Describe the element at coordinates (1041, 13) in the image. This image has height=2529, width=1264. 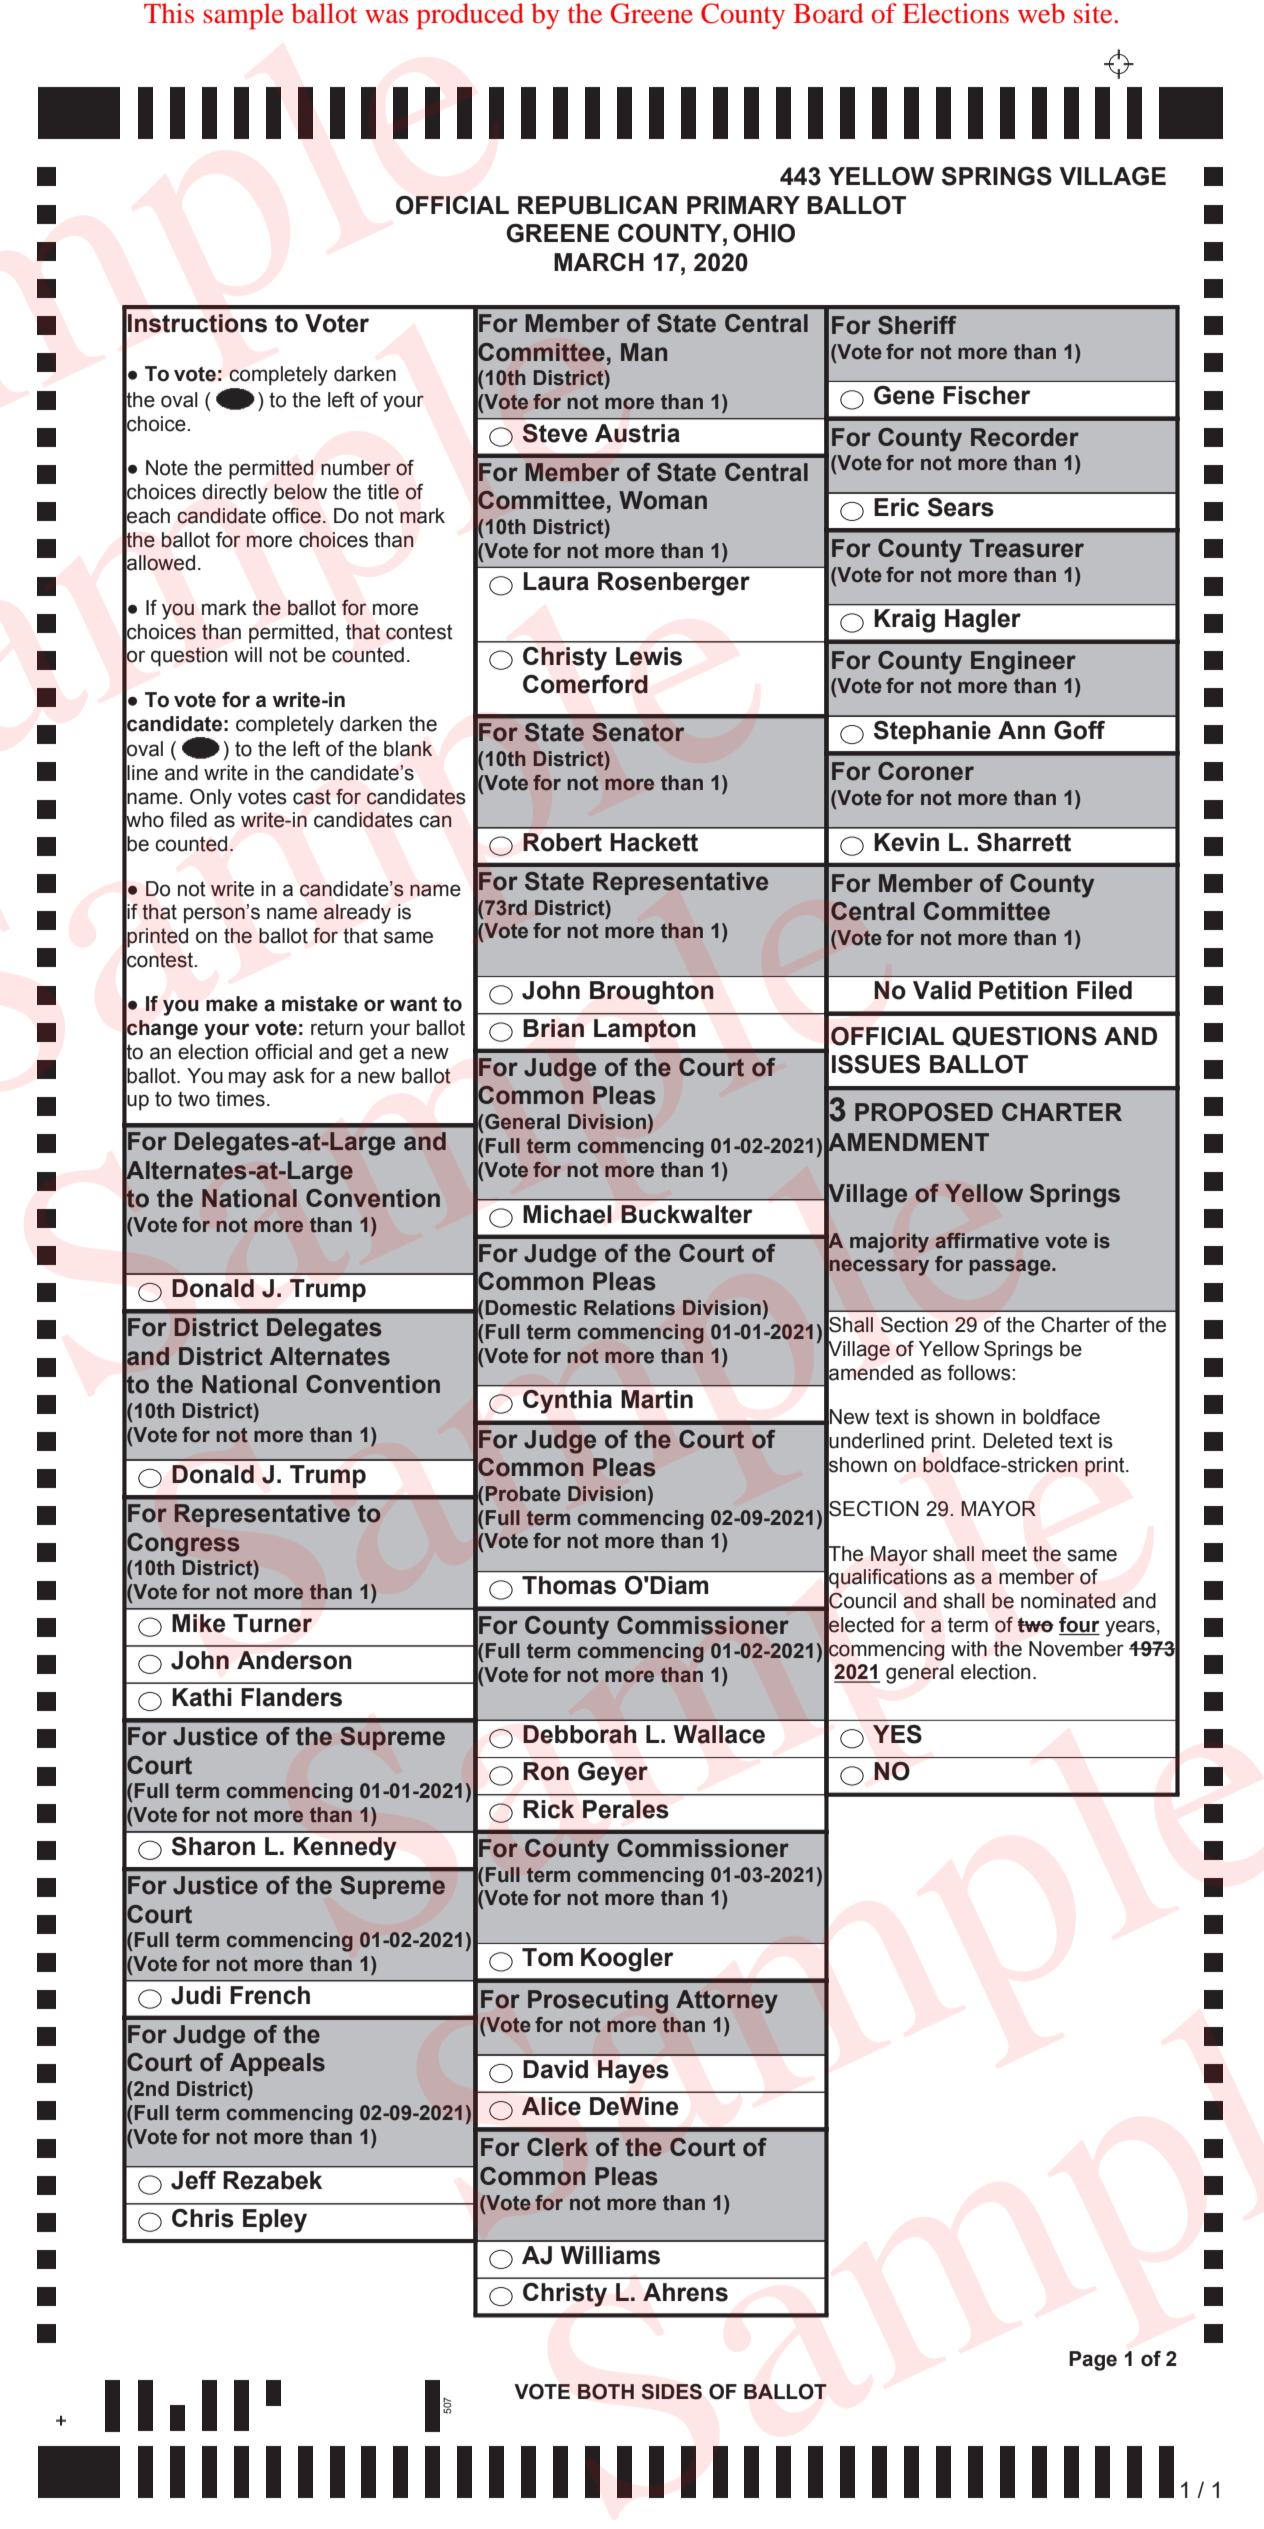
I see `web` at that location.
